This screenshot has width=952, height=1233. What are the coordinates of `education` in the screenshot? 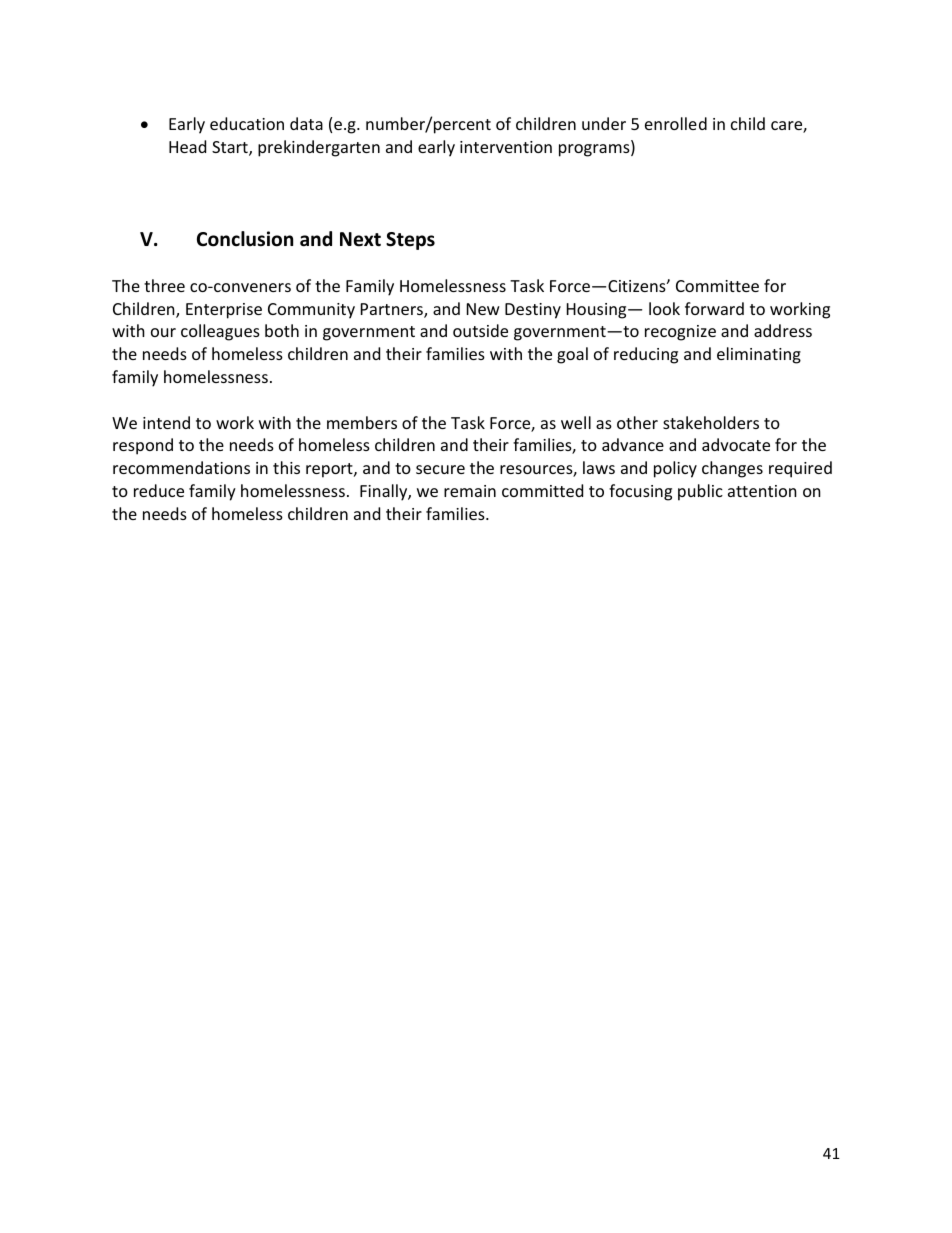 It's located at (247, 123).
